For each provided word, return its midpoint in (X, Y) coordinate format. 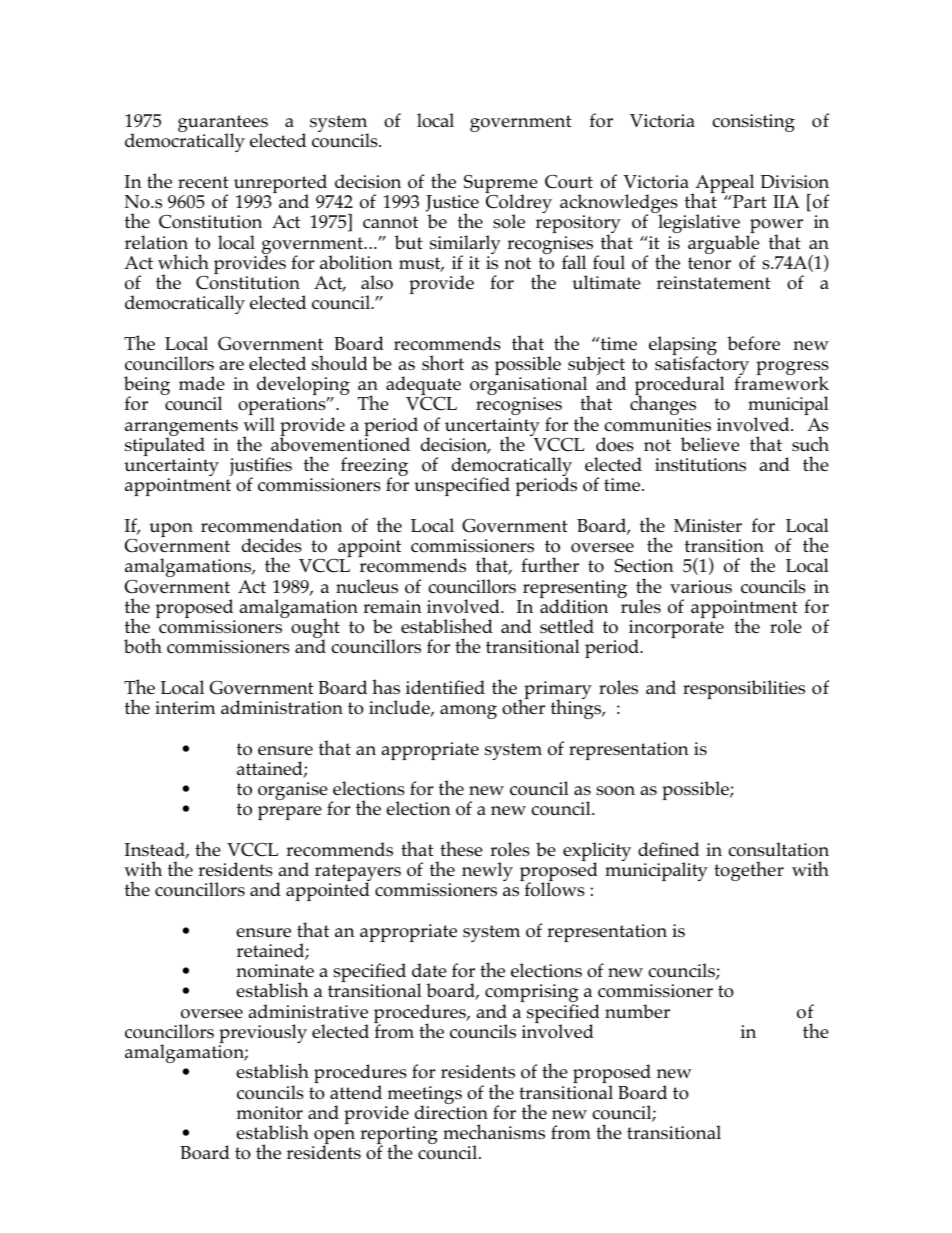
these (461, 849)
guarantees (223, 125)
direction (451, 1111)
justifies (260, 468)
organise (293, 791)
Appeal (723, 185)
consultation (778, 849)
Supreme (501, 185)
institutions (700, 465)
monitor (270, 1113)
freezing (374, 468)
